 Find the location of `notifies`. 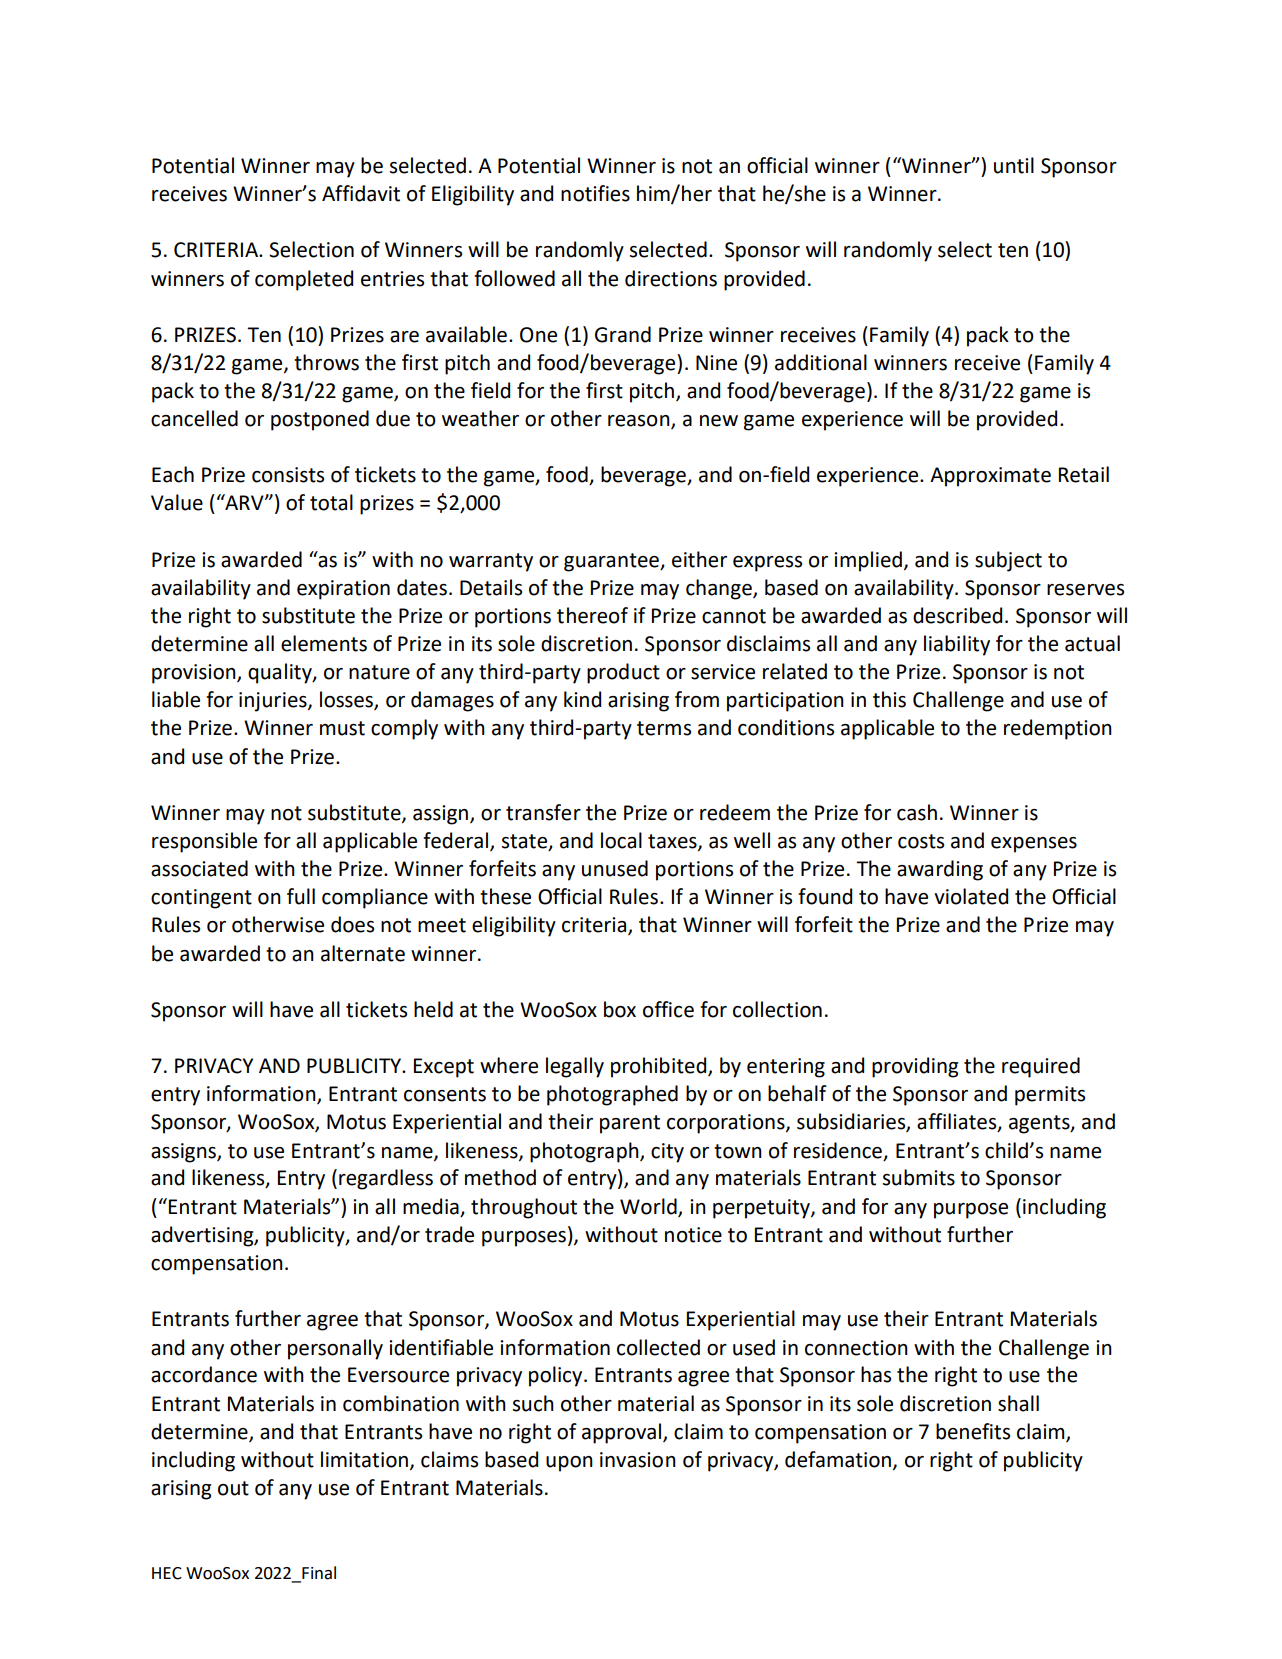

notifies is located at coordinates (595, 193).
